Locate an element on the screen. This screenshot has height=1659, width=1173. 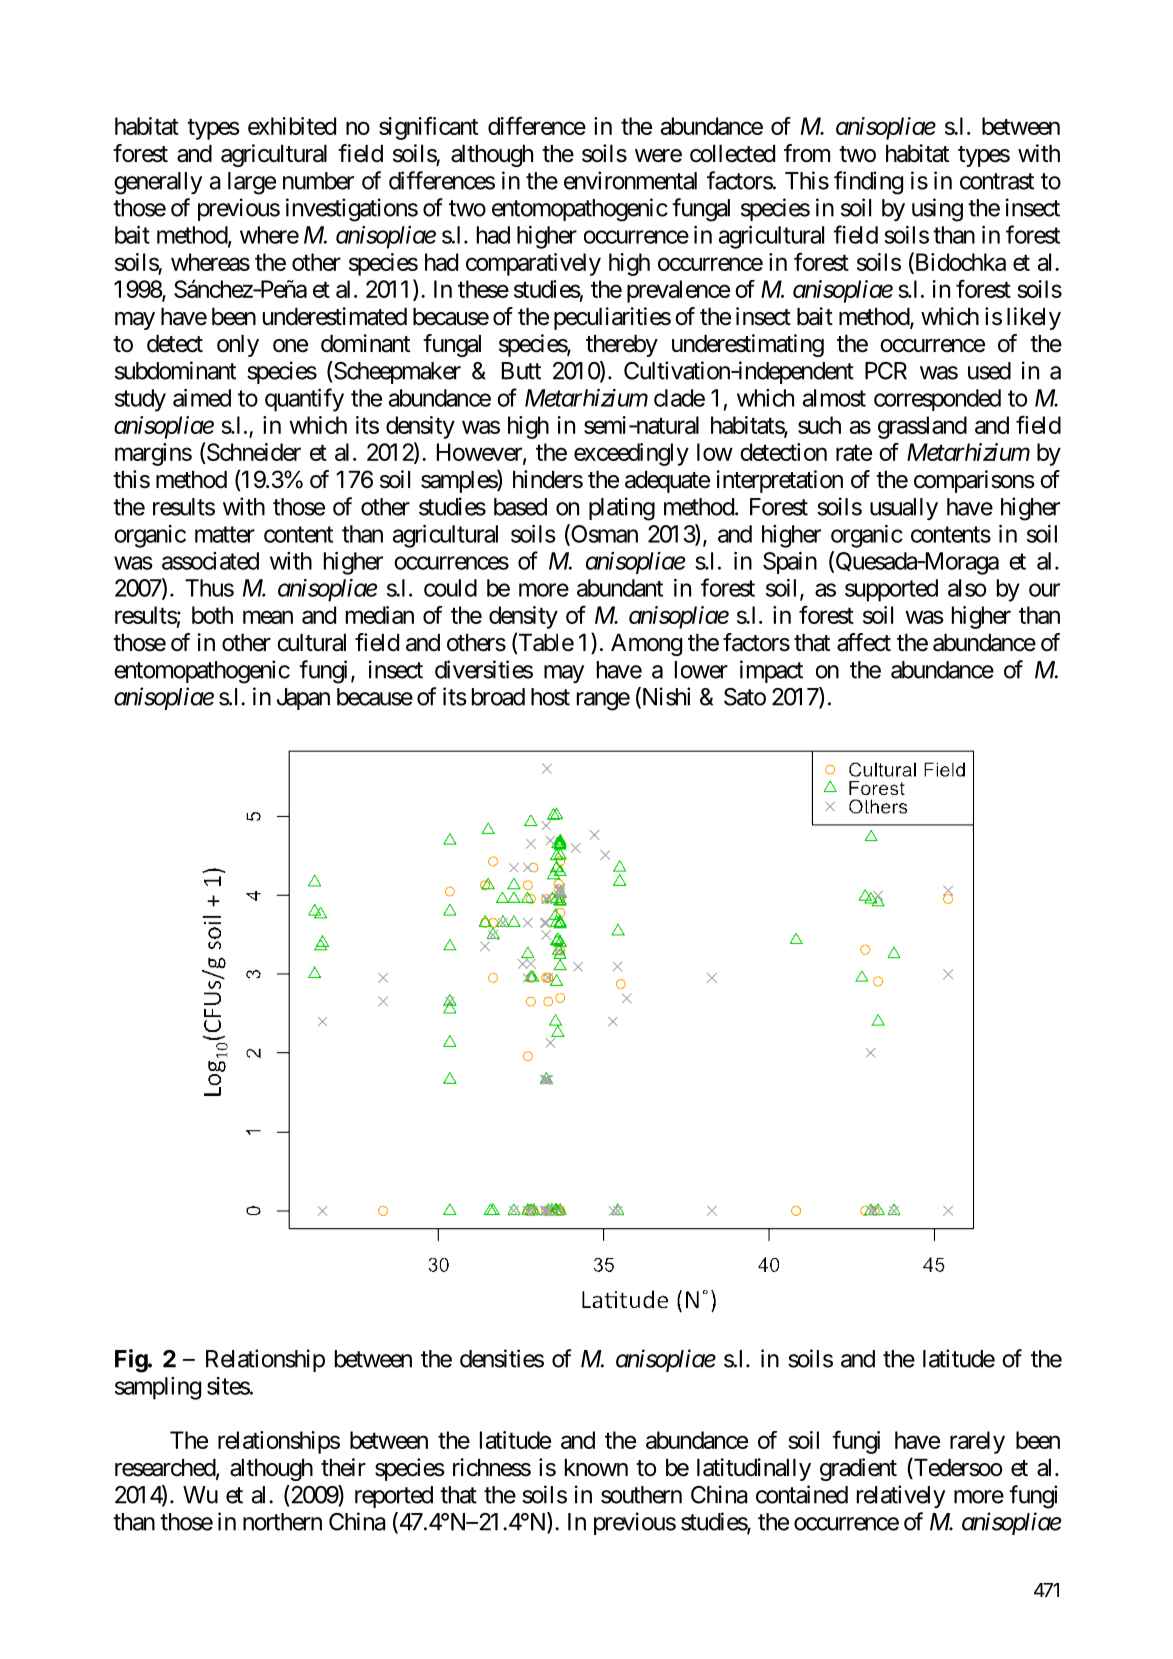
mean is located at coordinates (268, 617).
